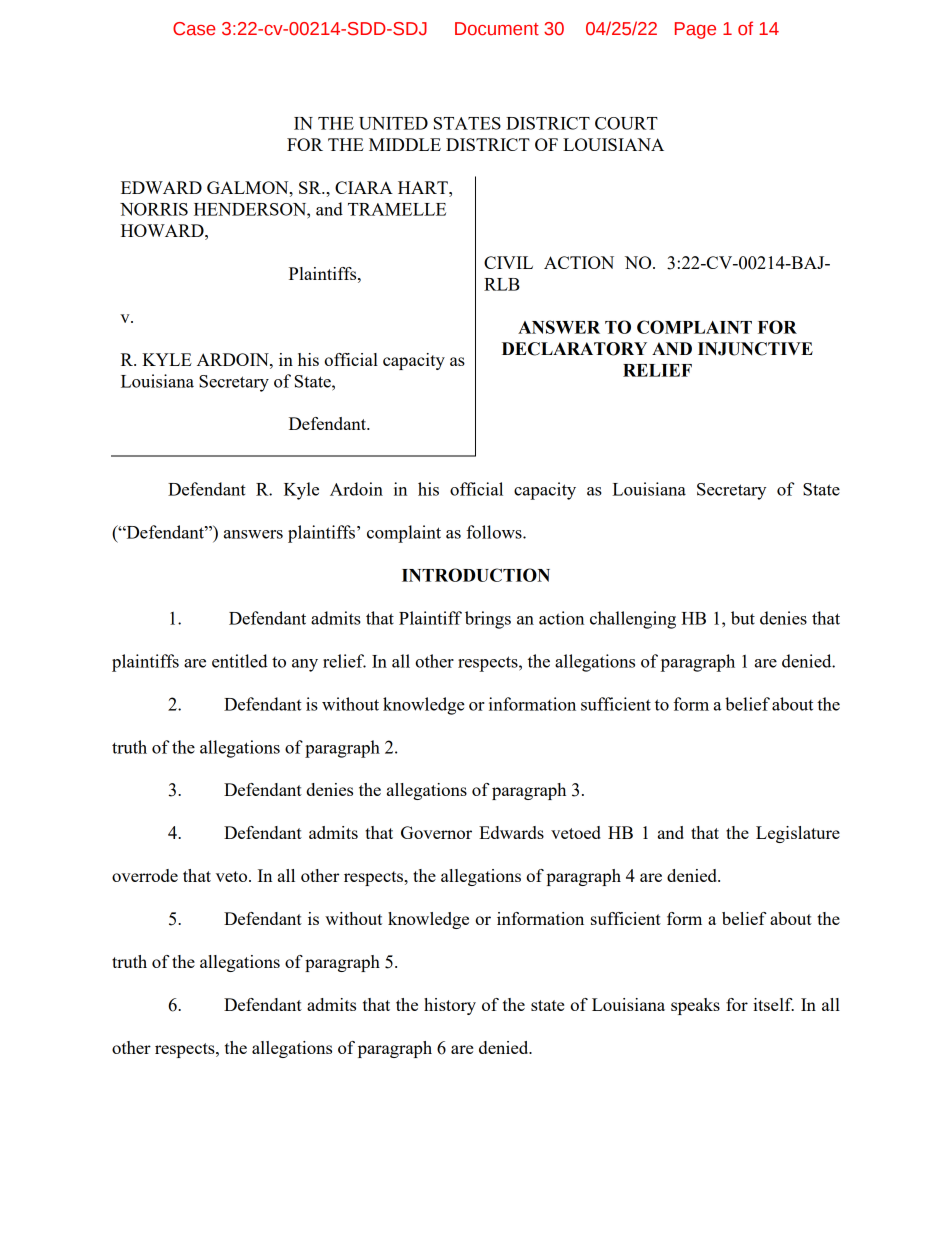 This screenshot has height=1233, width=952. What do you see at coordinates (154, 209) in the screenshot?
I see `NORRIS` at bounding box center [154, 209].
